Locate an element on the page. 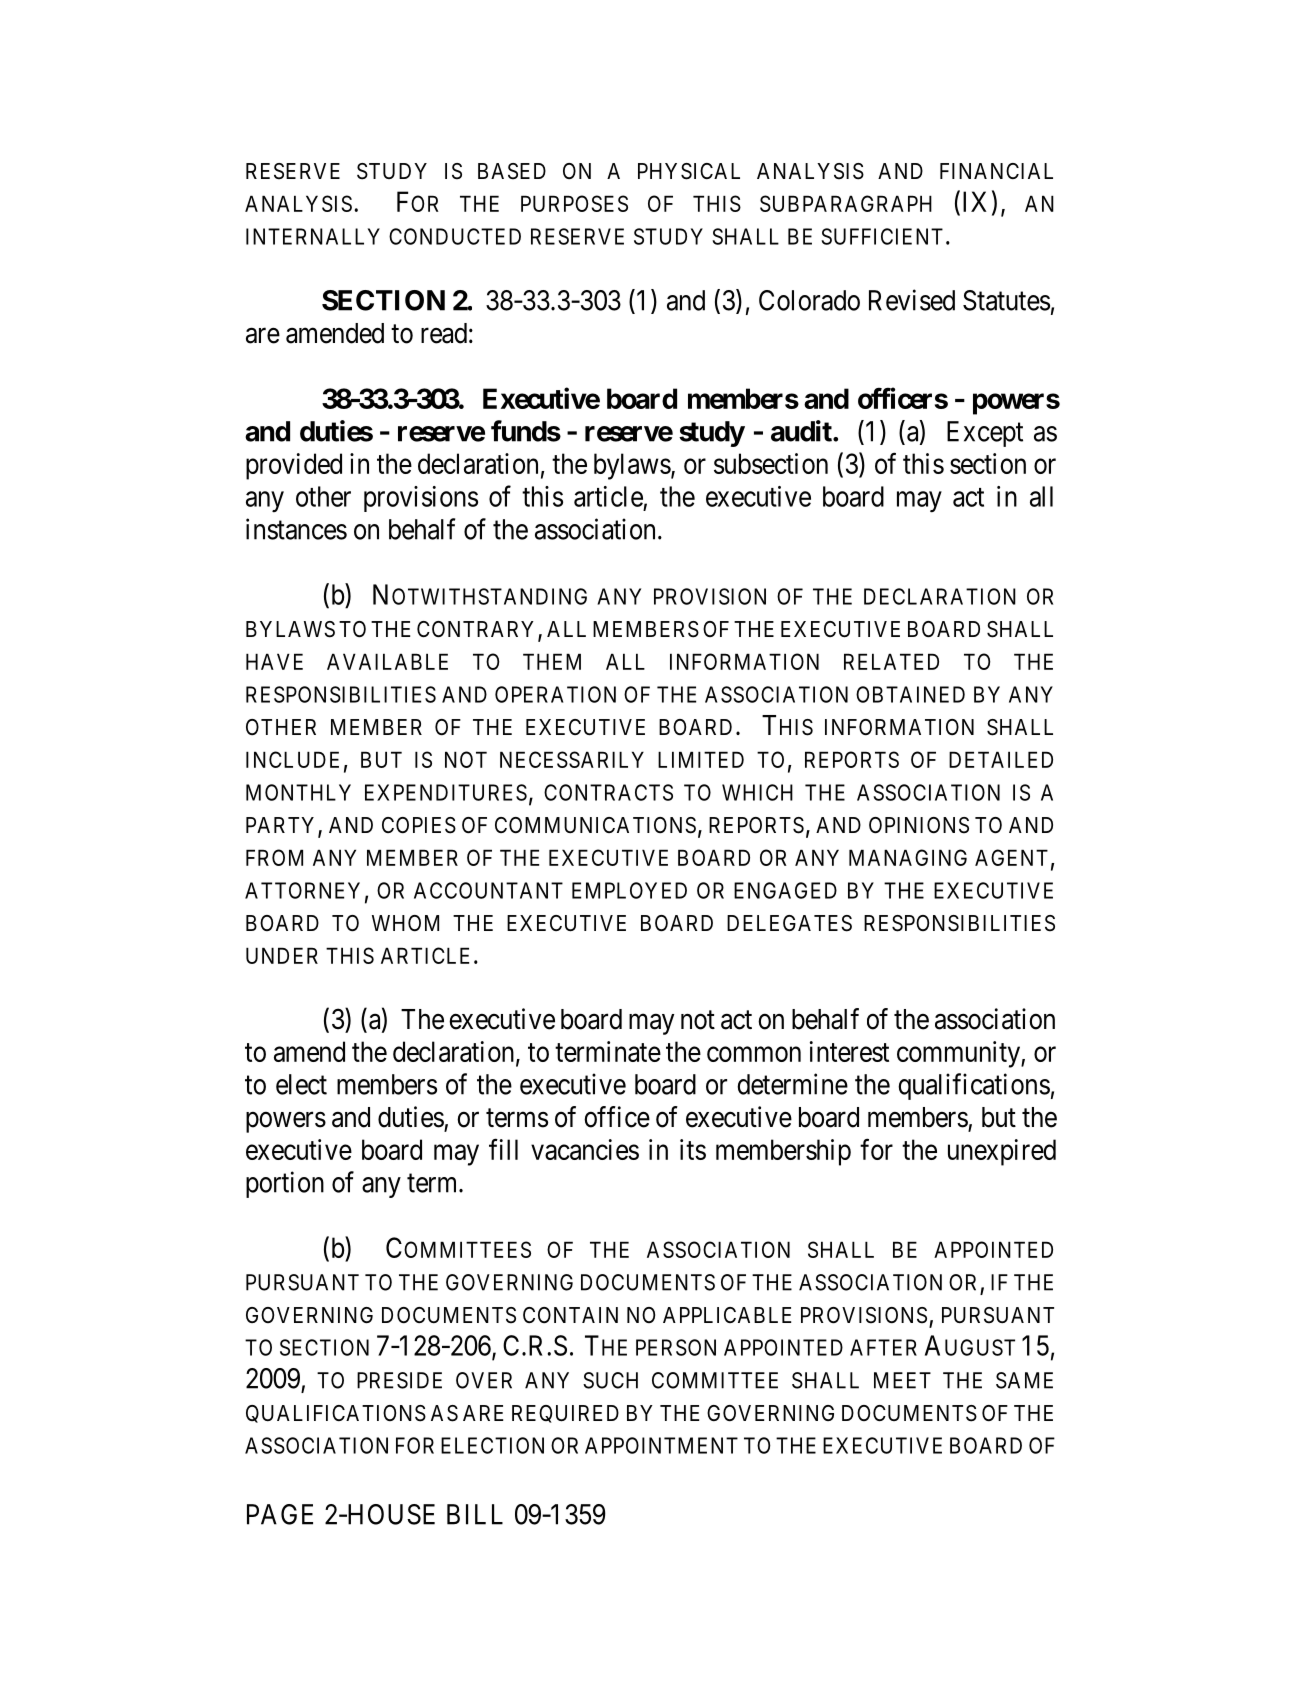  EMPLOYED is located at coordinates (629, 890).
